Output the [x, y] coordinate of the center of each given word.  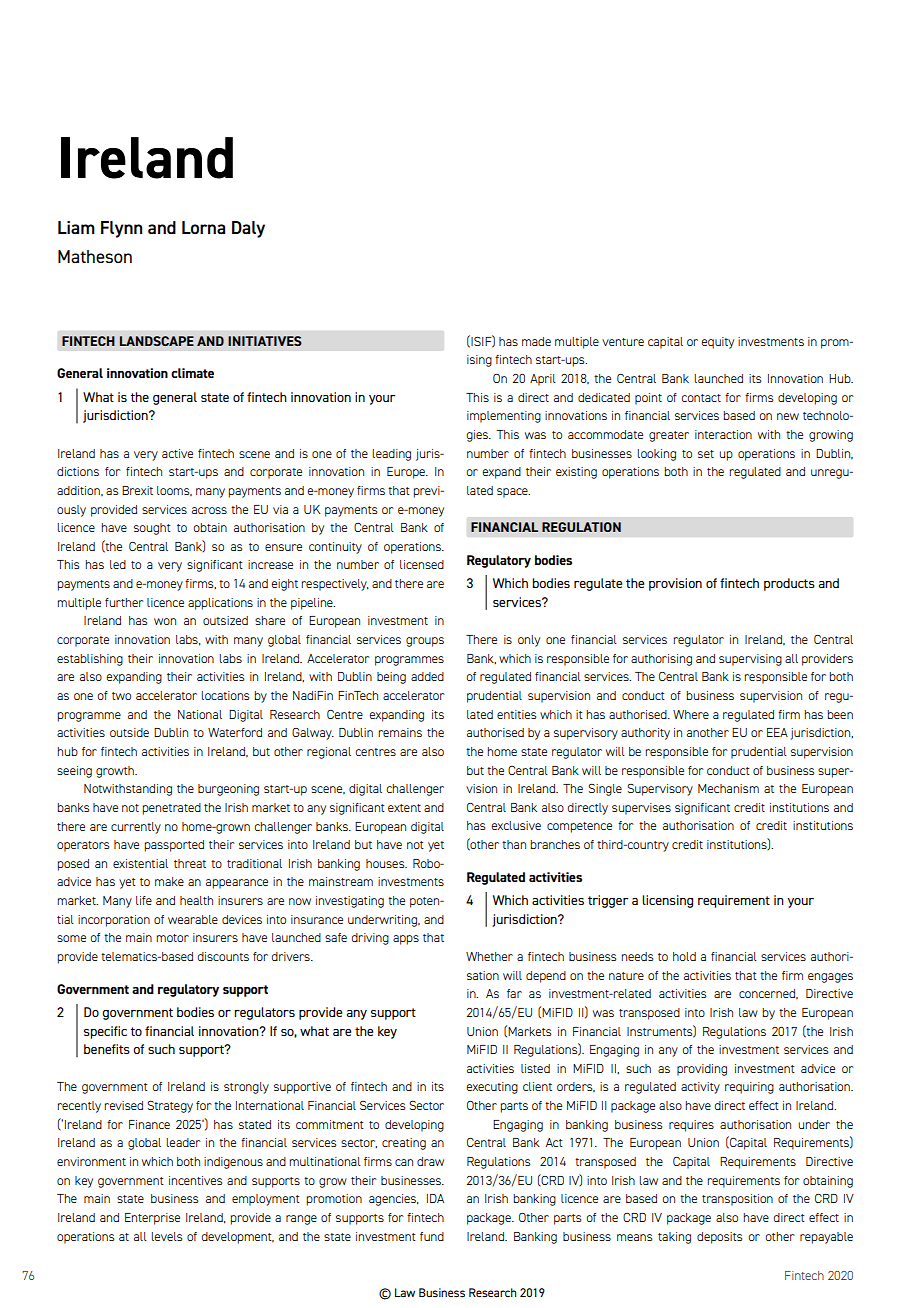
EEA [777, 732]
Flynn [121, 229]
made [536, 341]
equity [718, 343]
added [427, 676]
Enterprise [152, 1219]
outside [129, 732]
